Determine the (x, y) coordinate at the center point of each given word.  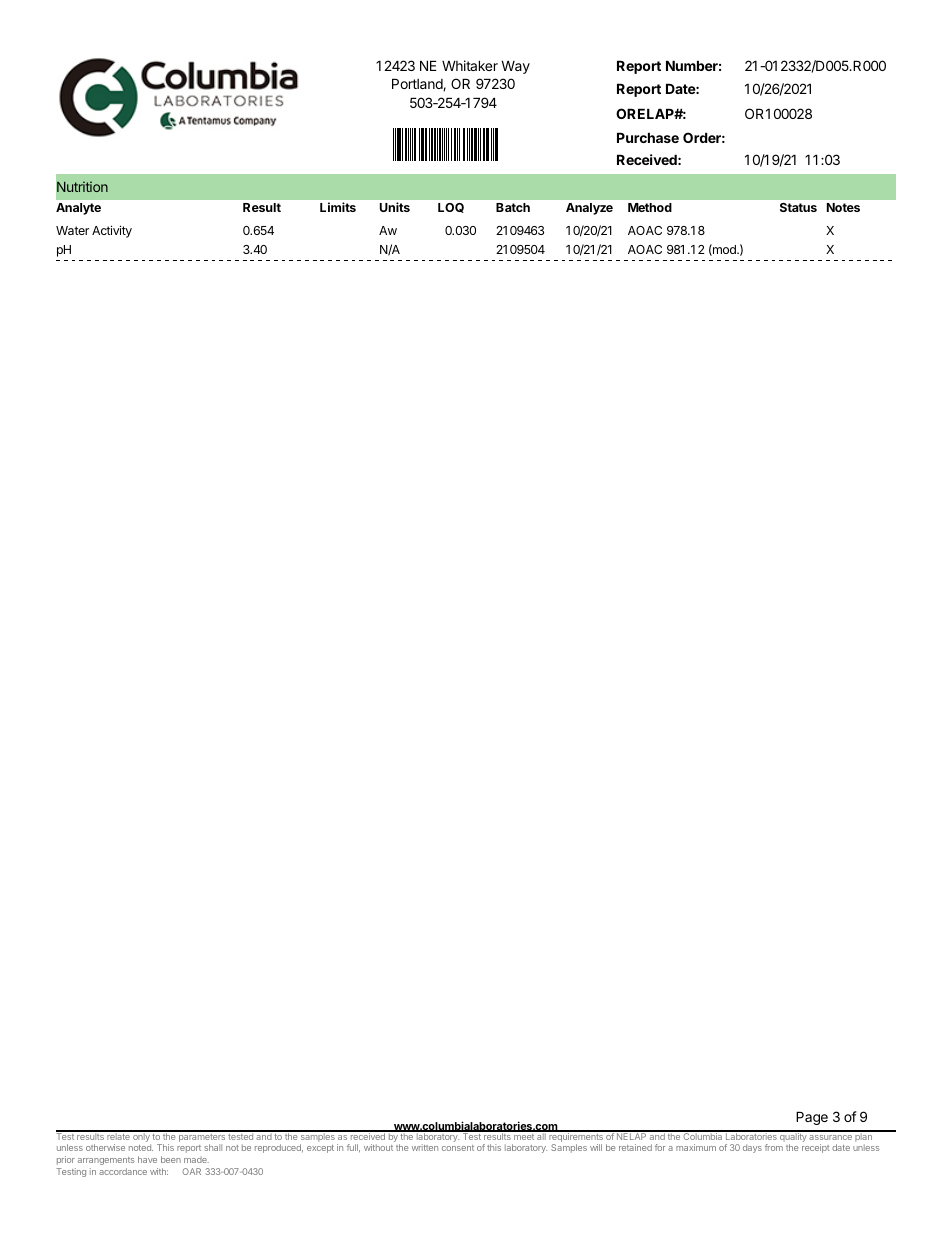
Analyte (78, 209)
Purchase (648, 137)
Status (798, 207)
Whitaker (470, 65)
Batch (513, 207)
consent (458, 1148)
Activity (112, 231)
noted (141, 1147)
